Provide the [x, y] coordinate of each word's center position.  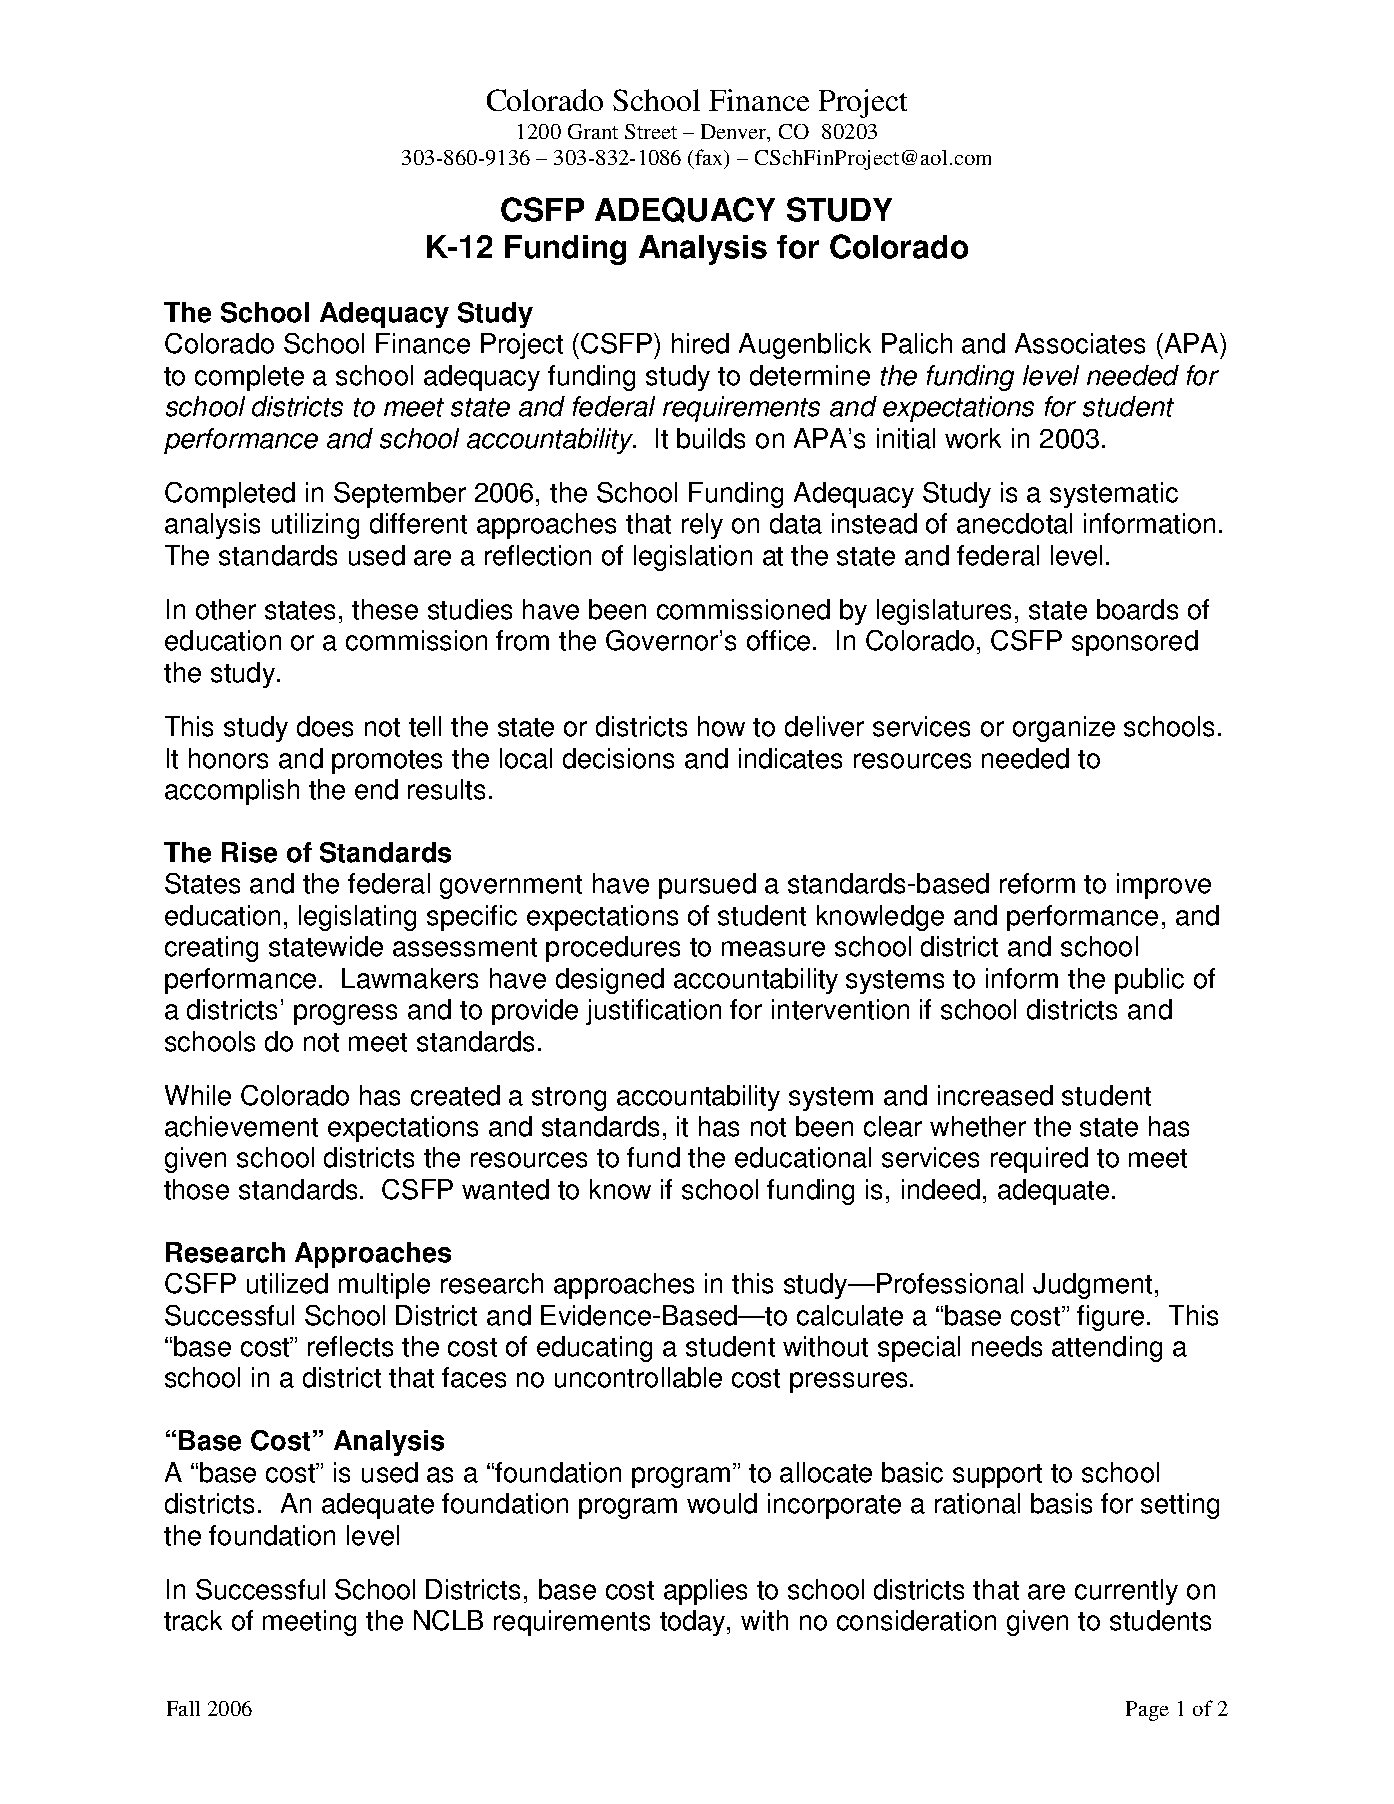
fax [710, 158]
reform [1037, 883]
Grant [593, 131]
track [193, 1620]
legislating [357, 918]
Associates [1080, 343]
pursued [707, 886]
